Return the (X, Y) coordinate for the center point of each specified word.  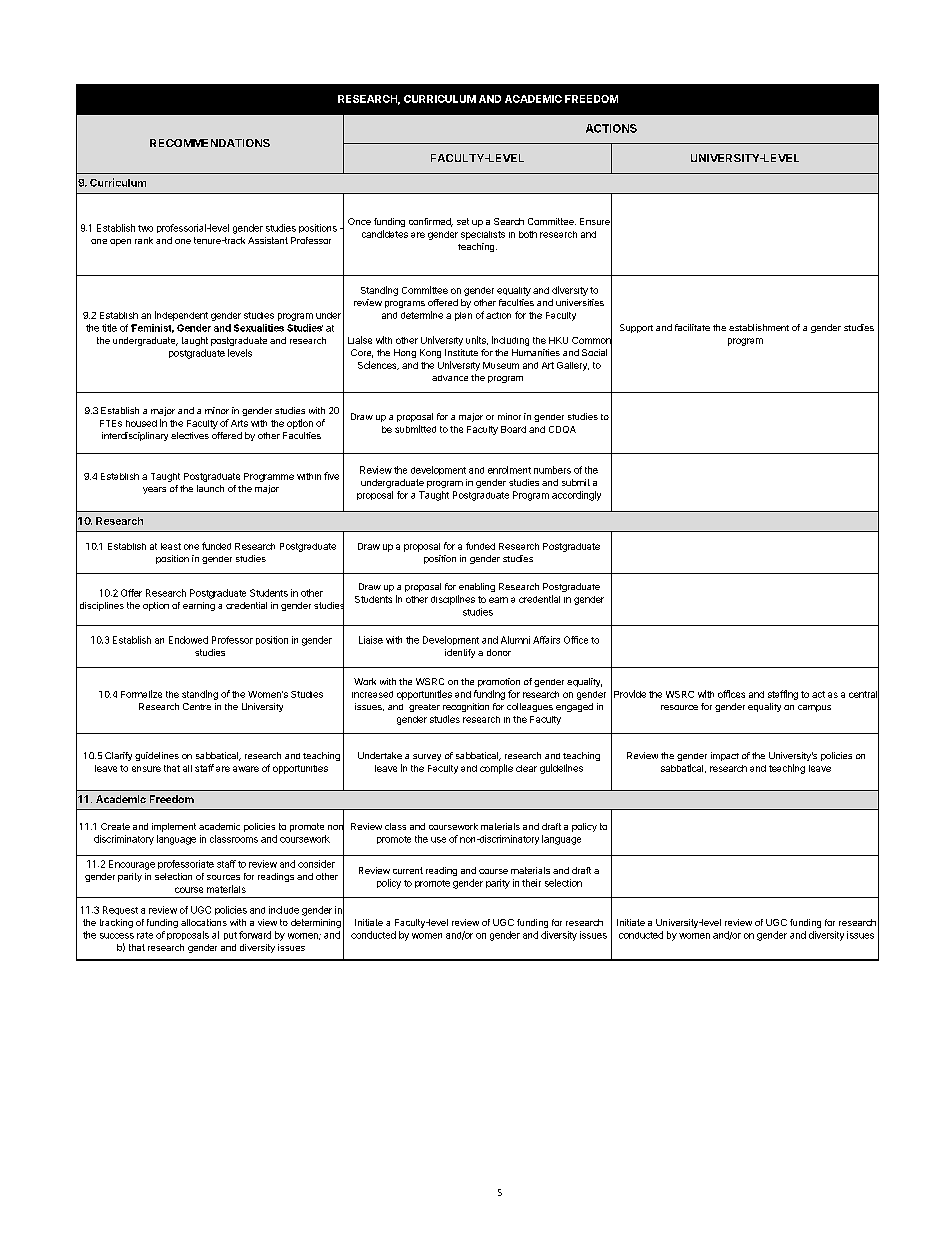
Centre (197, 706)
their (531, 883)
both (528, 234)
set (463, 221)
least (171, 546)
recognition (466, 707)
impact (725, 756)
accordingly (576, 496)
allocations (204, 922)
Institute (461, 352)
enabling (477, 587)
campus (814, 708)
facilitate (692, 327)
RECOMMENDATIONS (210, 143)
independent (181, 316)
